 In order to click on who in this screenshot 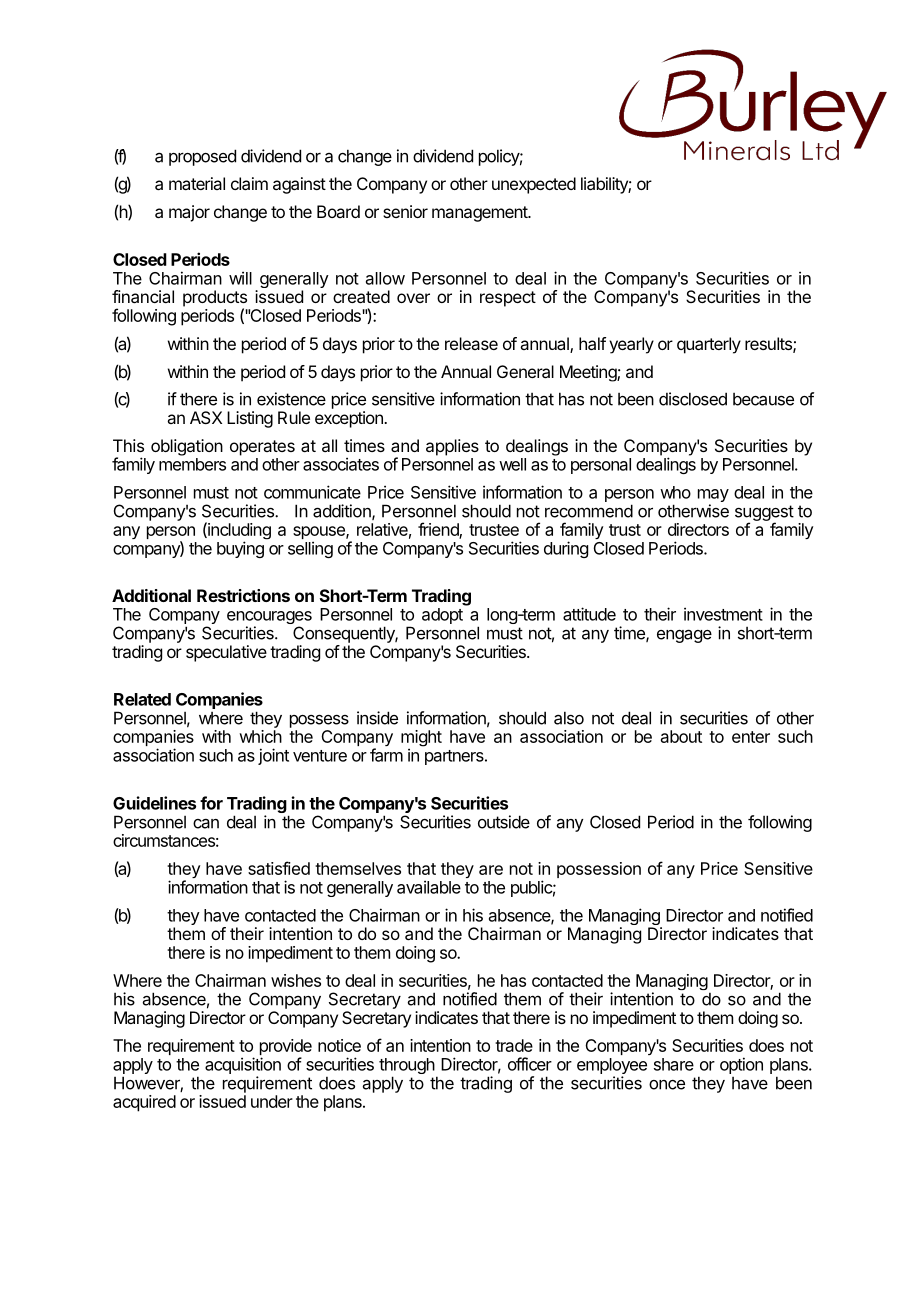, I will do `click(675, 492)`.
